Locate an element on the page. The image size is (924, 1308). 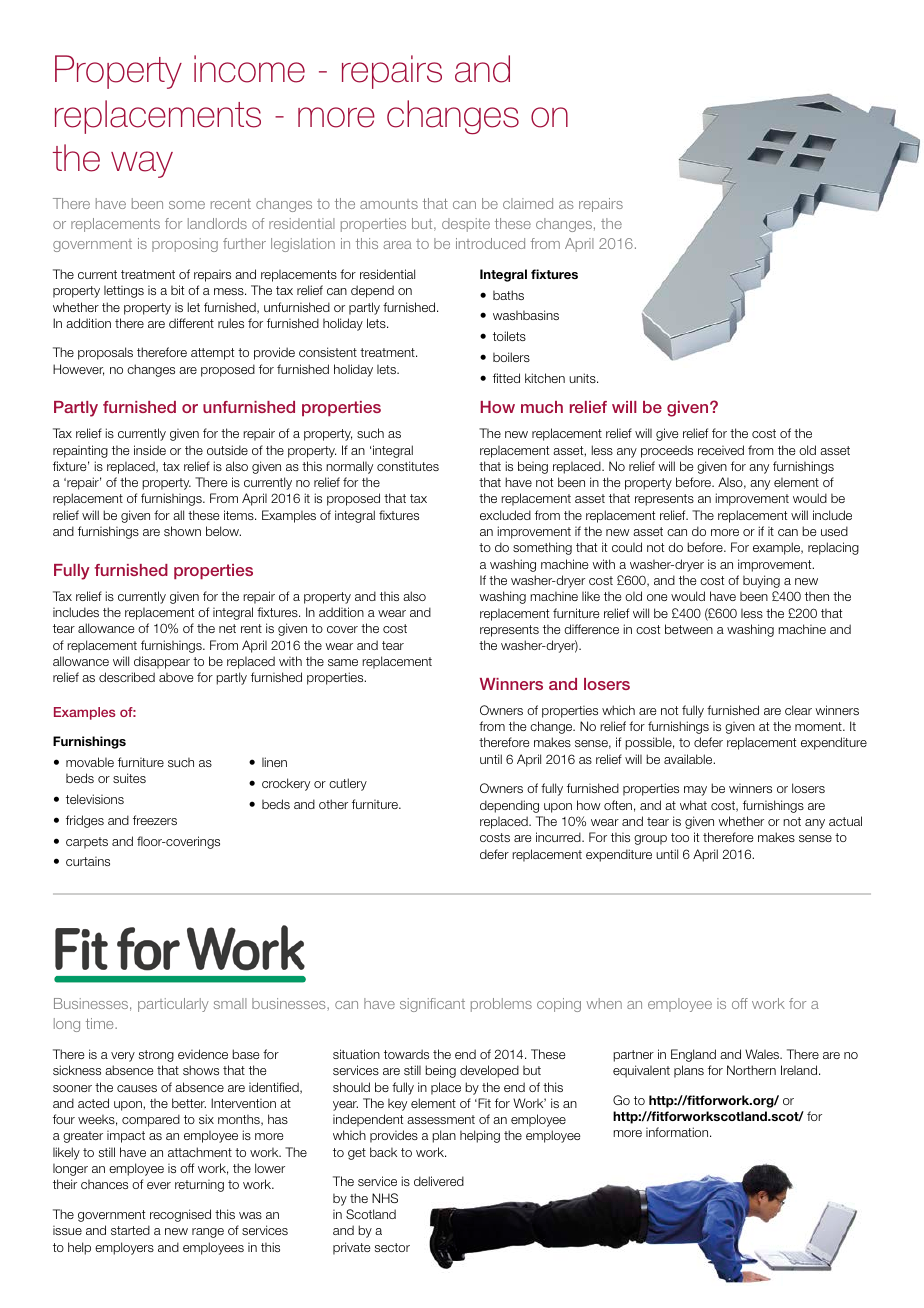
freezers is located at coordinates (155, 820).
